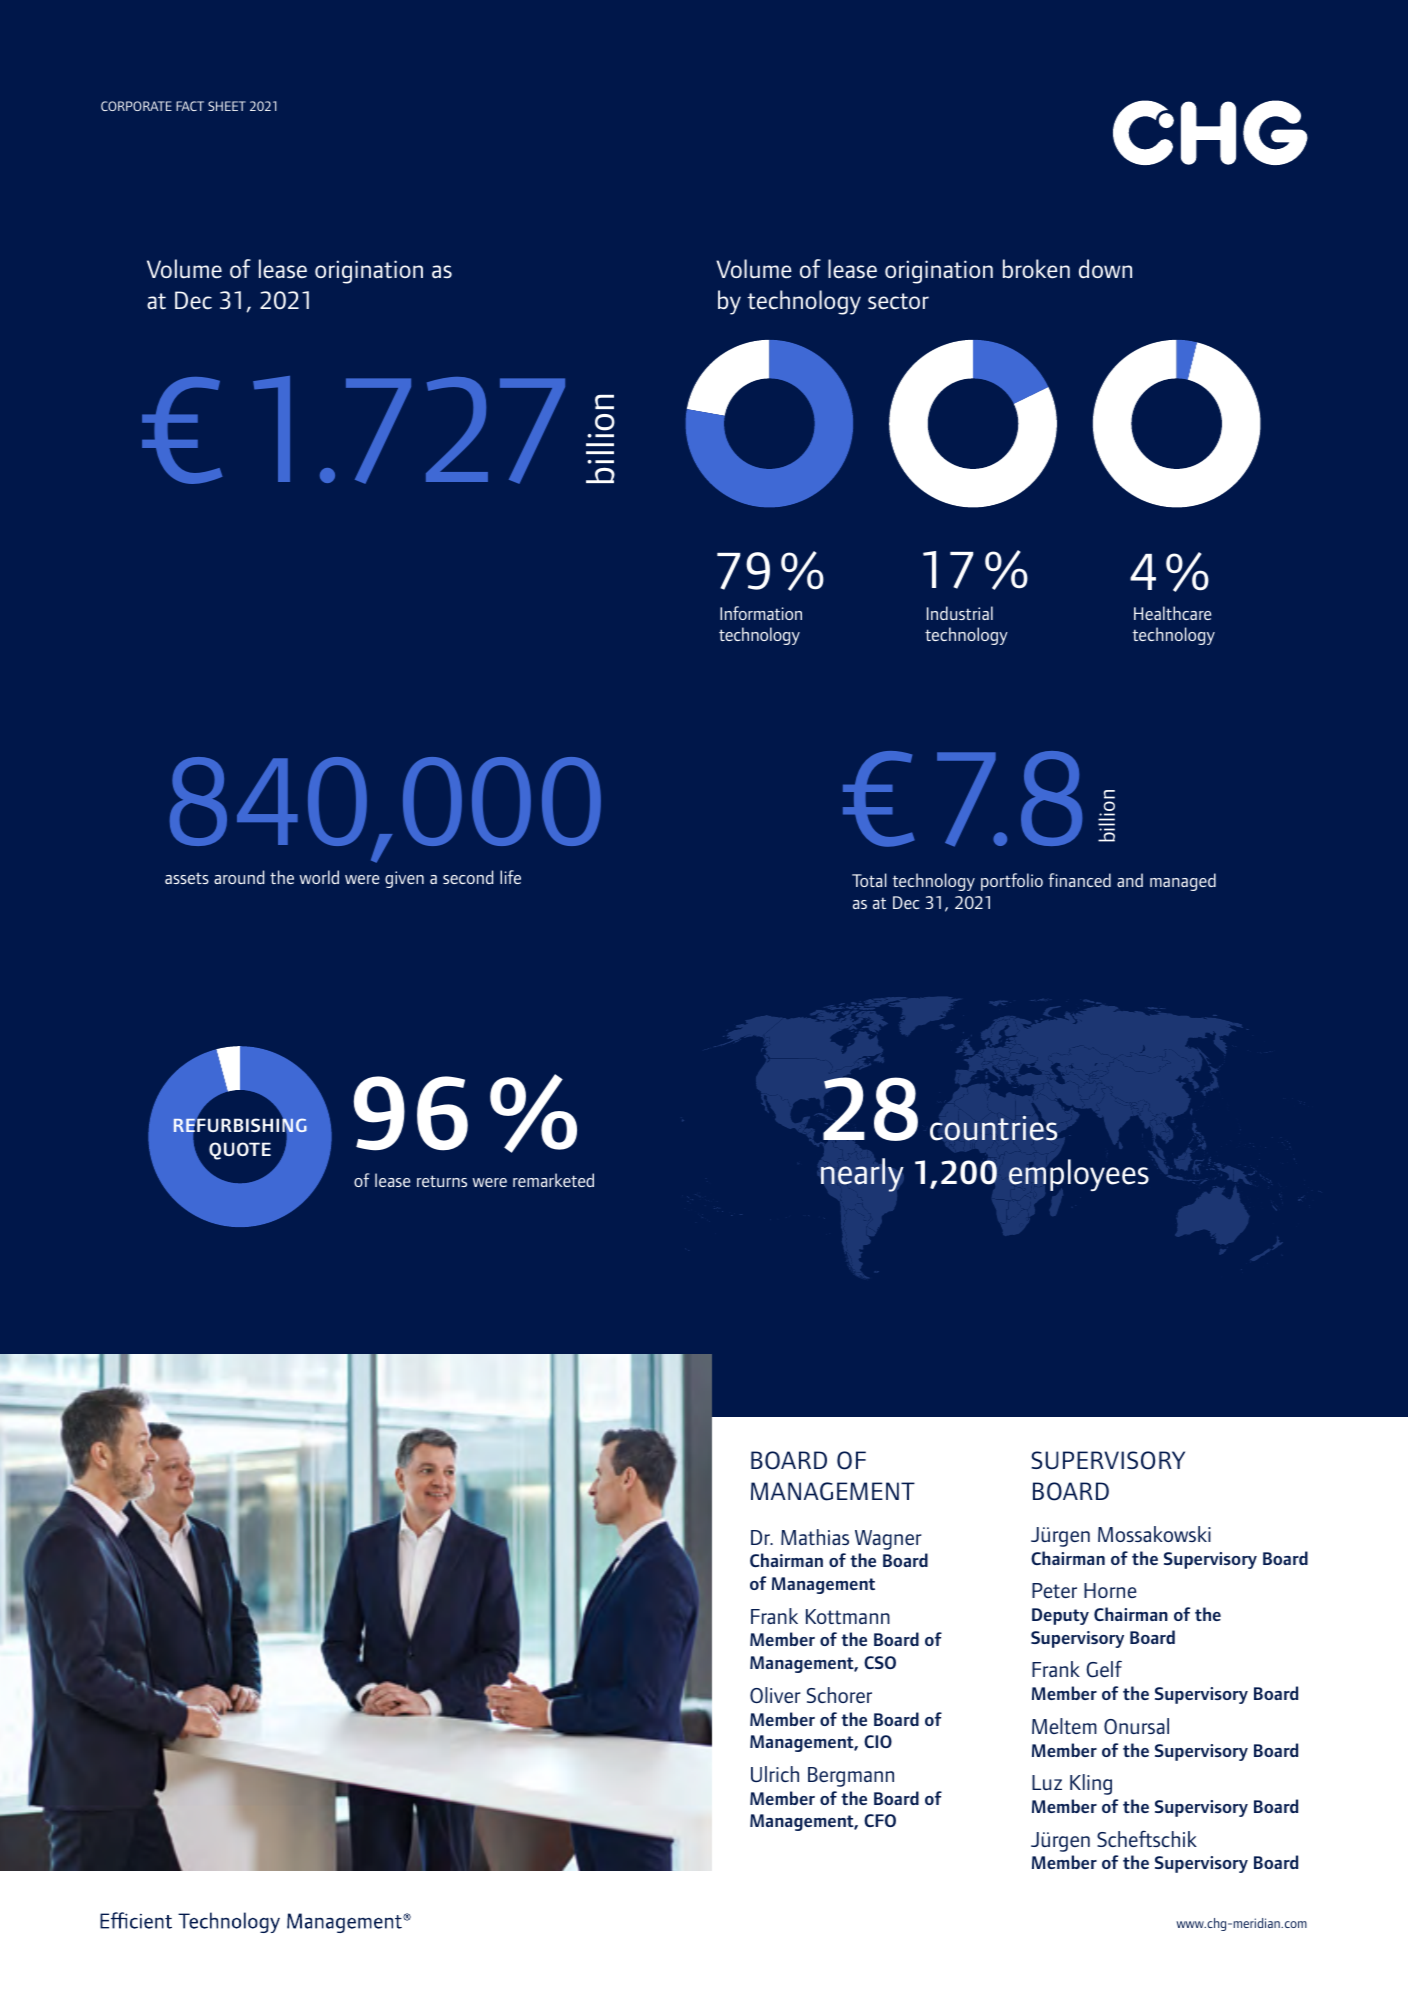 This screenshot has width=1408, height=1991. What do you see at coordinates (239, 877) in the screenshot?
I see `around` at bounding box center [239, 877].
